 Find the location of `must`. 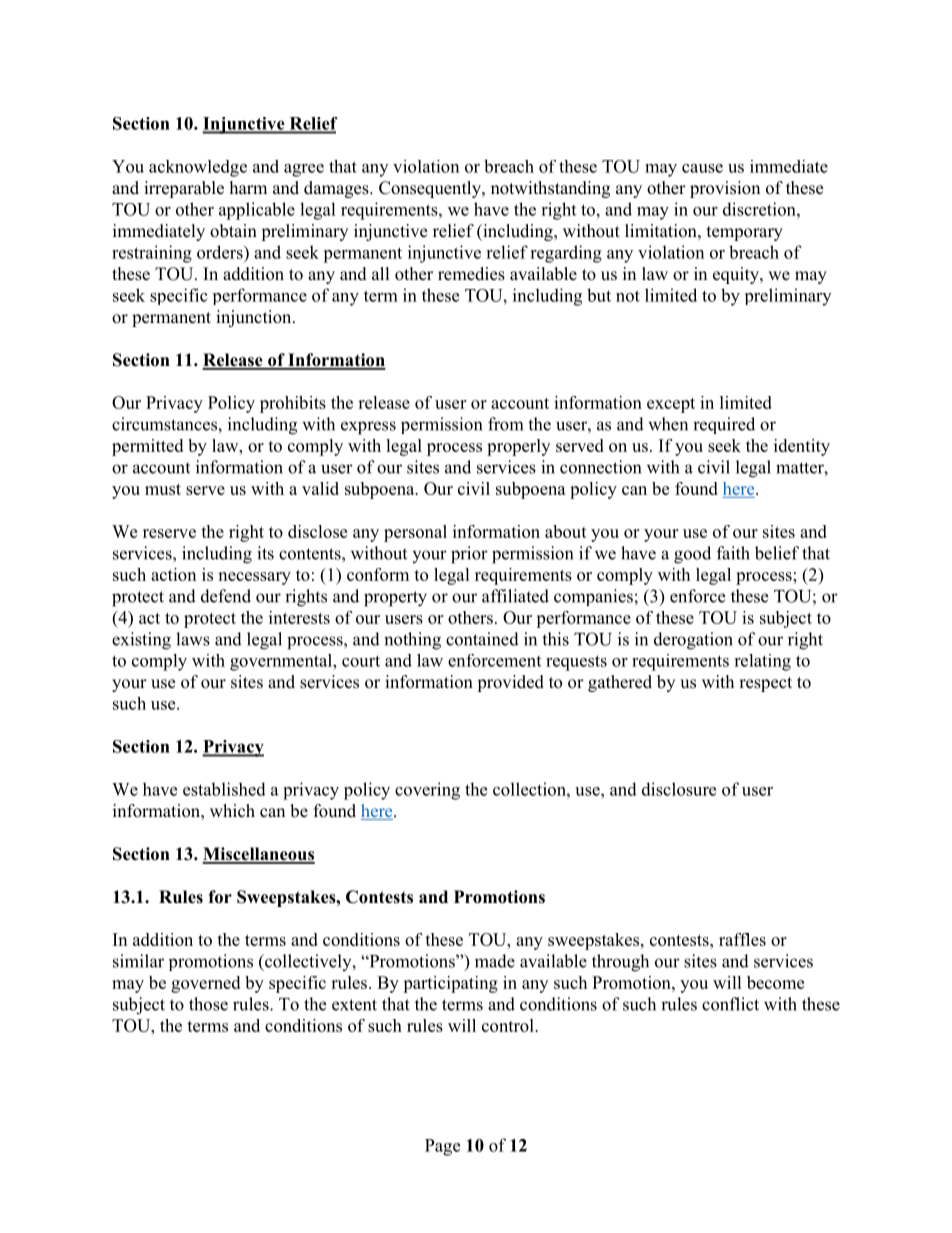

must is located at coordinates (163, 489).
